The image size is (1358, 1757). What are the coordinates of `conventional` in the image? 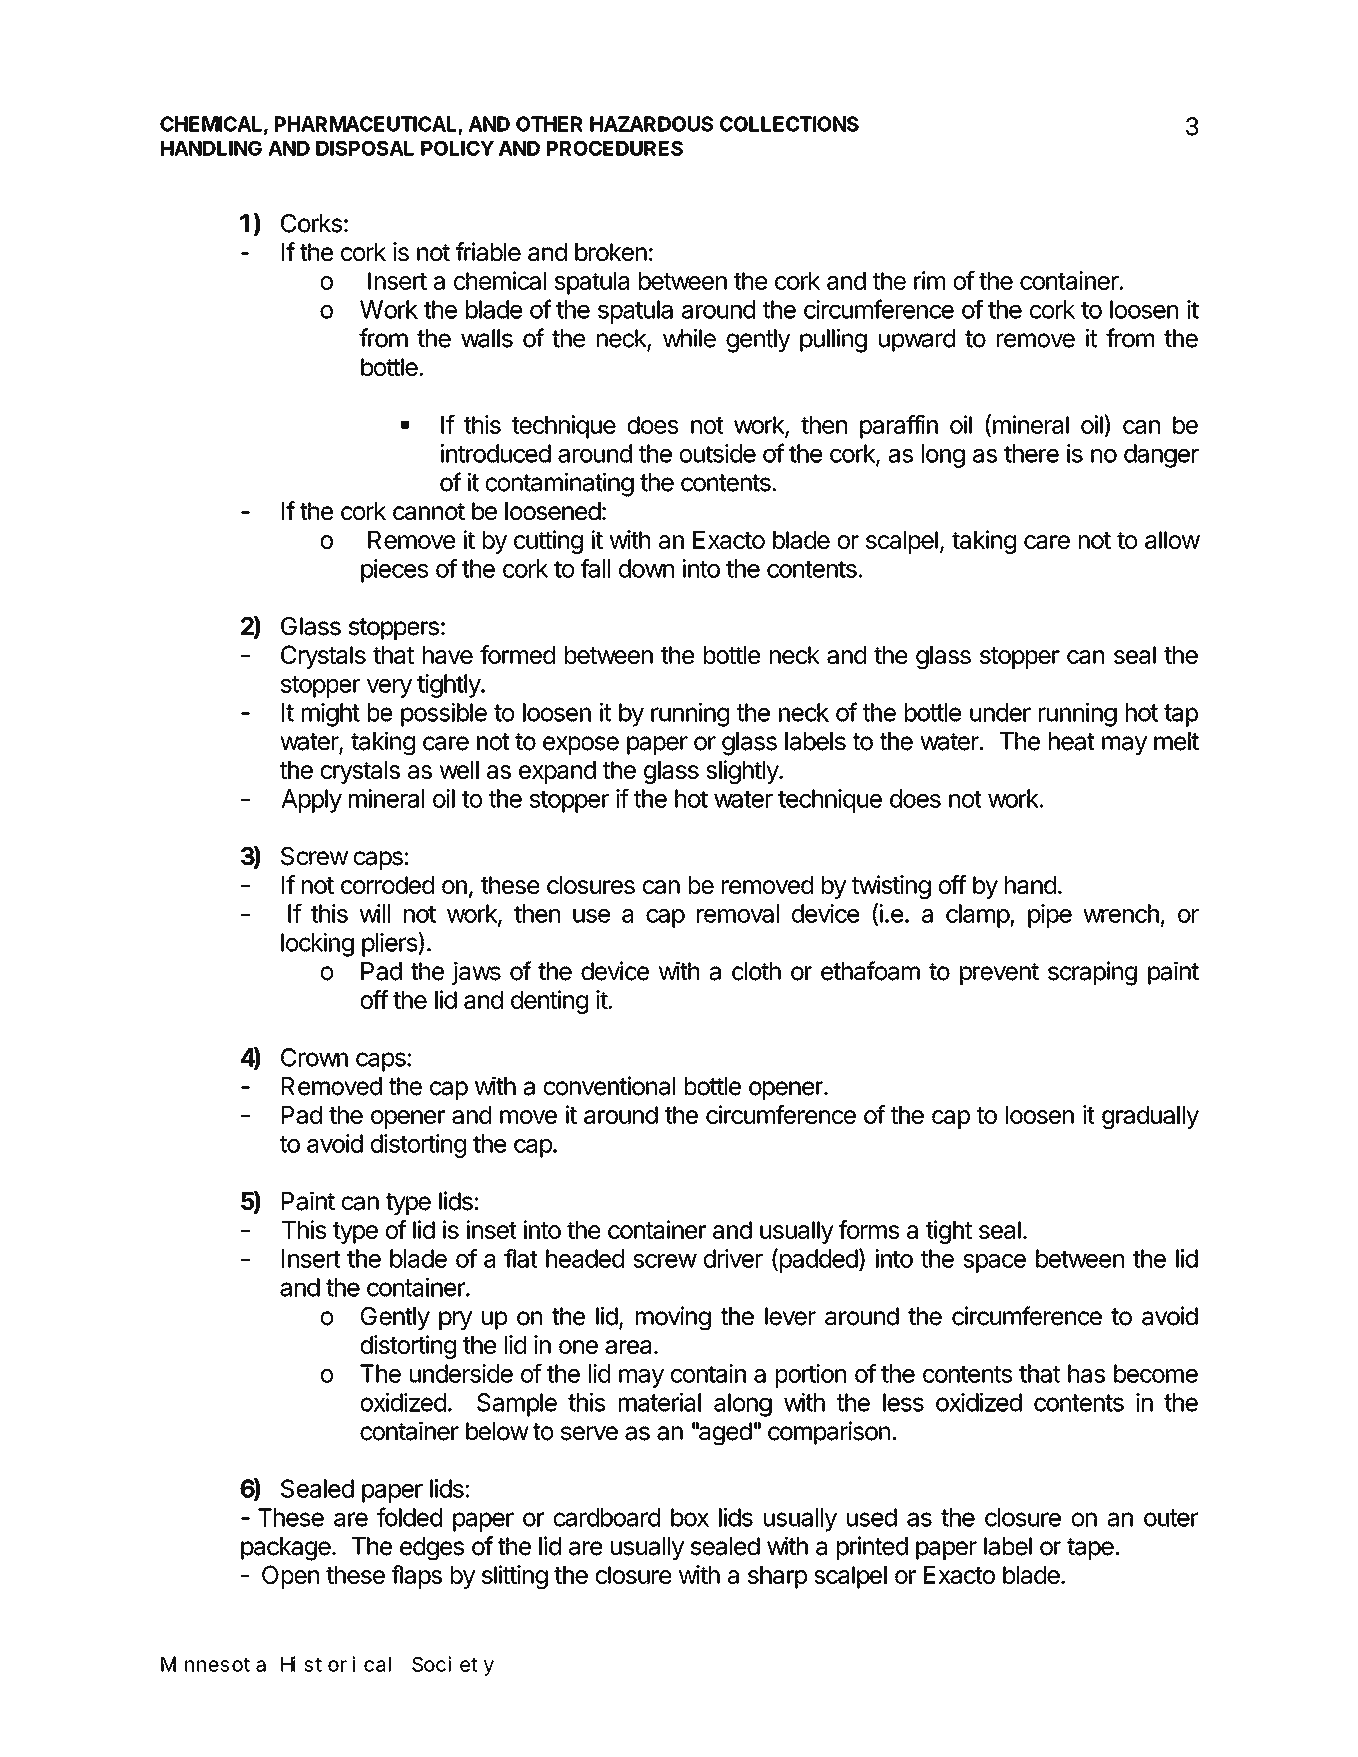 It's located at (609, 1086).
